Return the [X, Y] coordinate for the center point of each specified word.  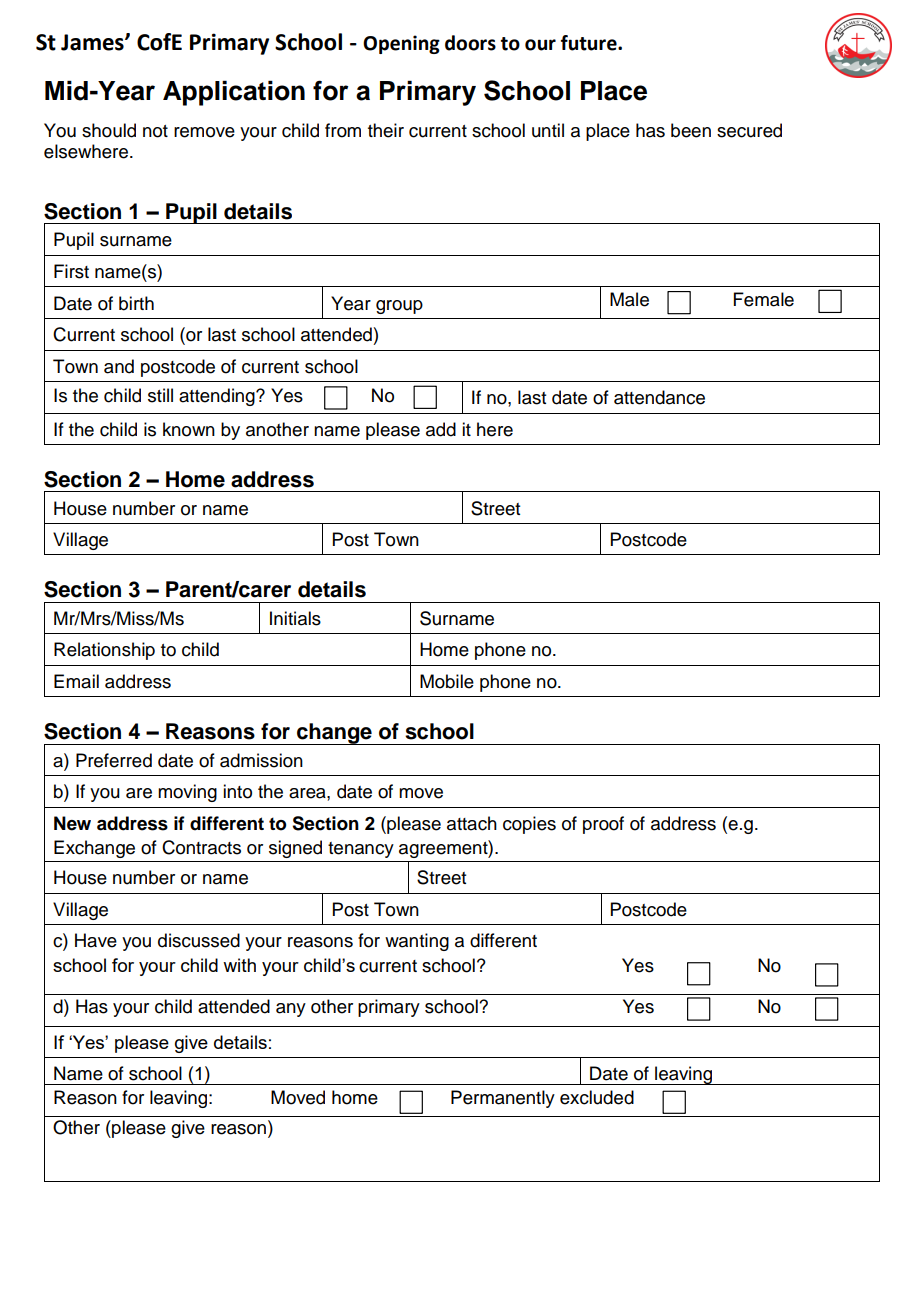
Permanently [503, 1099]
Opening [401, 44]
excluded [597, 1097]
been [691, 130]
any [291, 1010]
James [93, 42]
